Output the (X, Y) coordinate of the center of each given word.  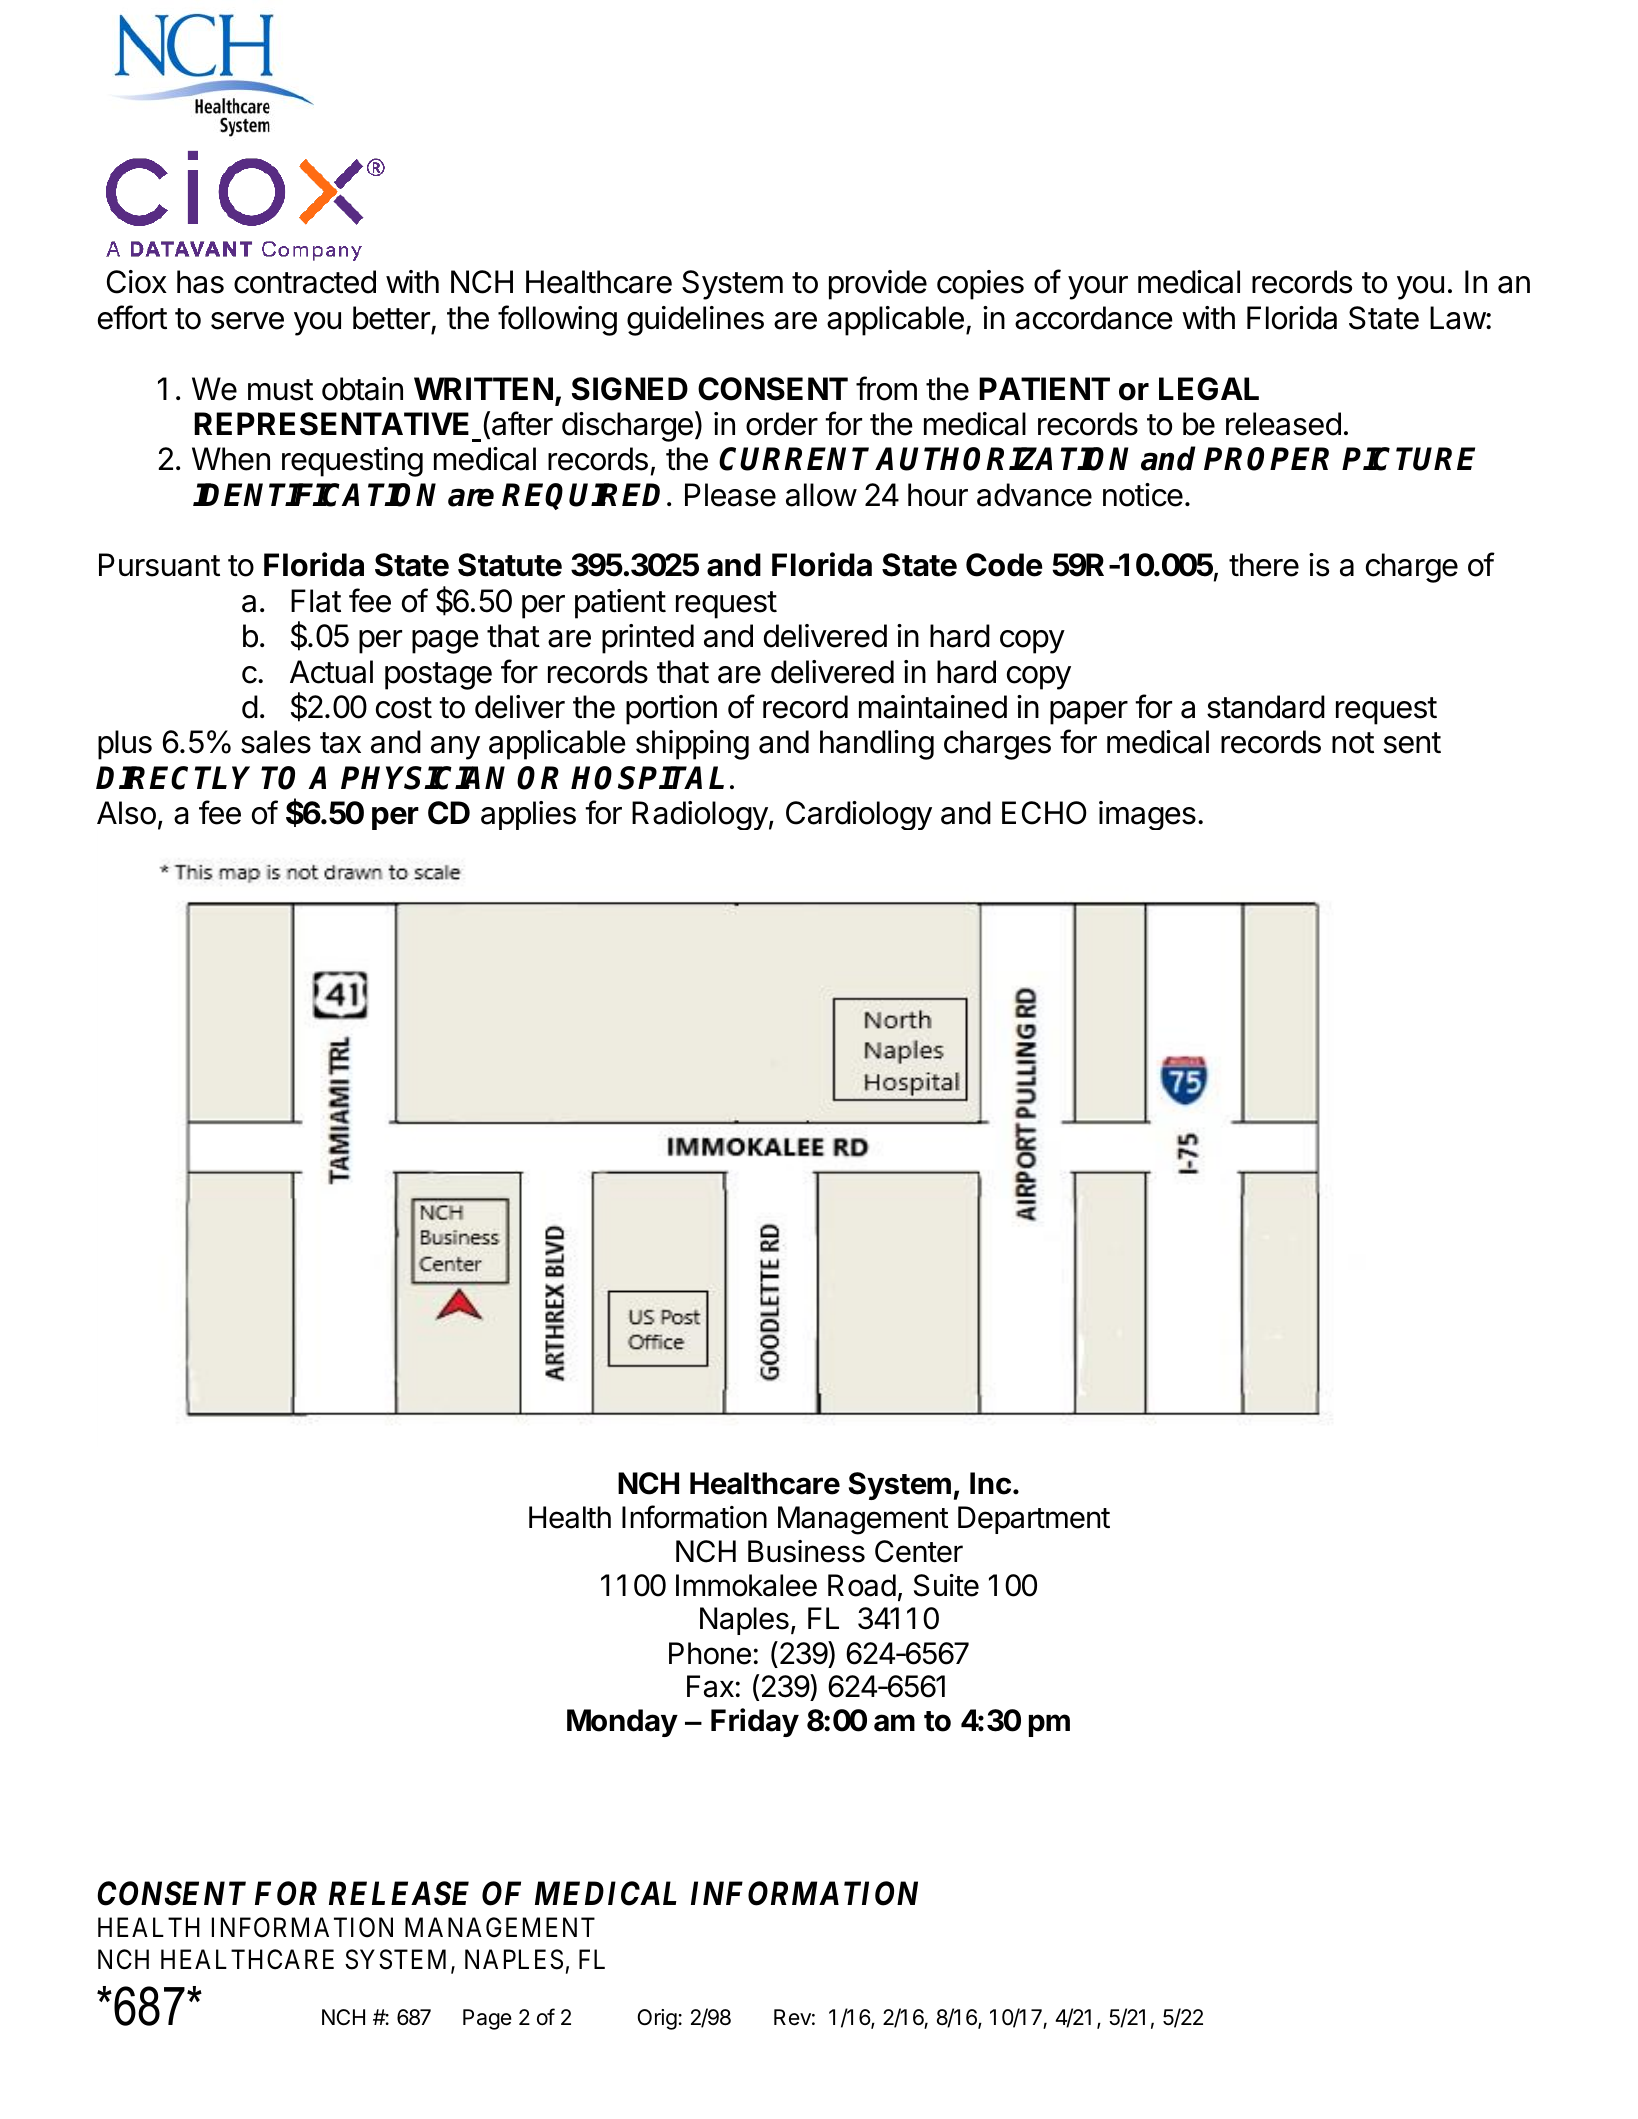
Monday (622, 1723)
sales (276, 742)
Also (126, 813)
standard (1266, 707)
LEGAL (1209, 389)
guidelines (695, 321)
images (1147, 815)
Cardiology (859, 815)
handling (877, 745)
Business (806, 1551)
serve (247, 321)
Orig (657, 2019)
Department (1034, 1520)
